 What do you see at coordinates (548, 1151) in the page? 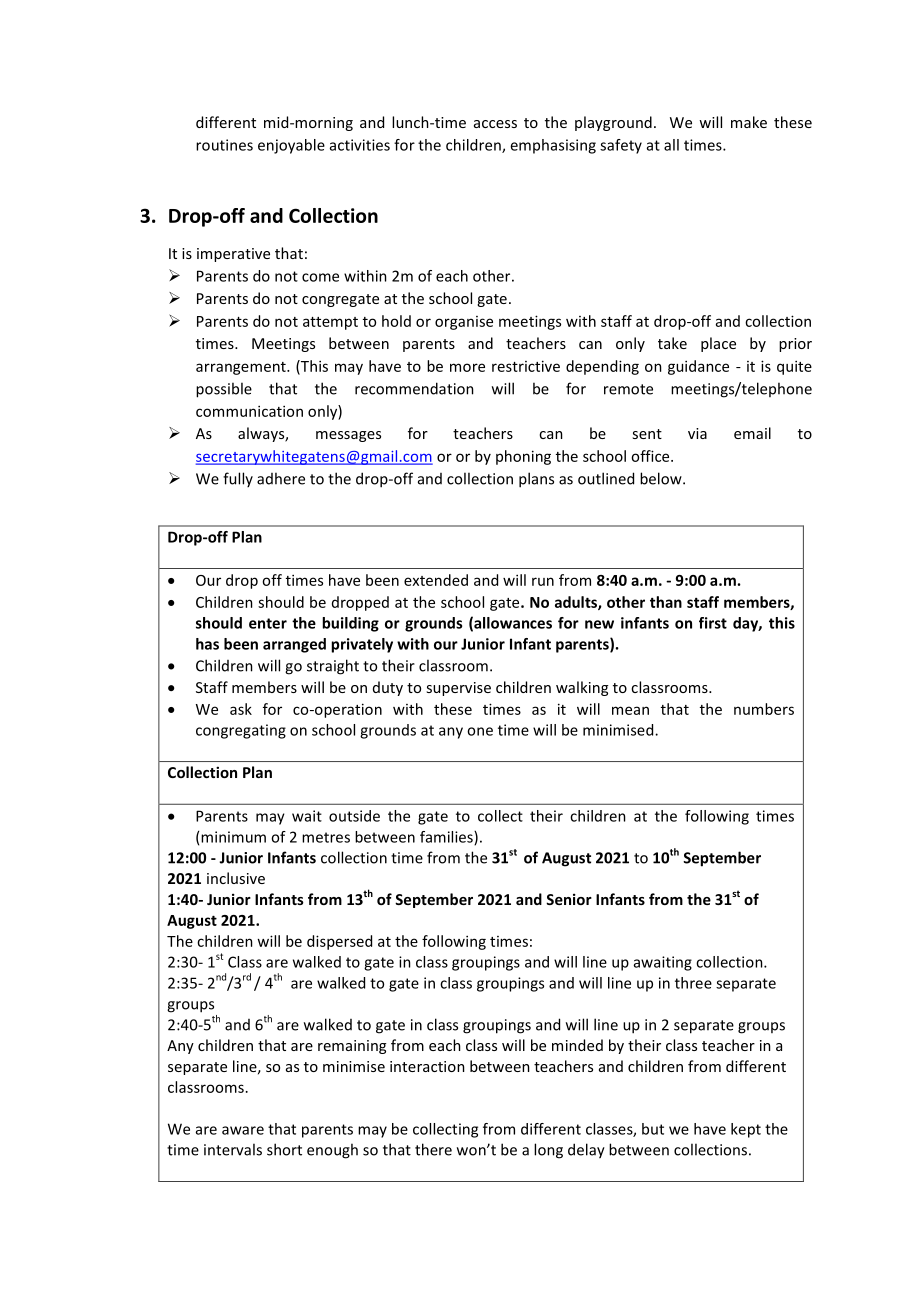
I see `long` at bounding box center [548, 1151].
